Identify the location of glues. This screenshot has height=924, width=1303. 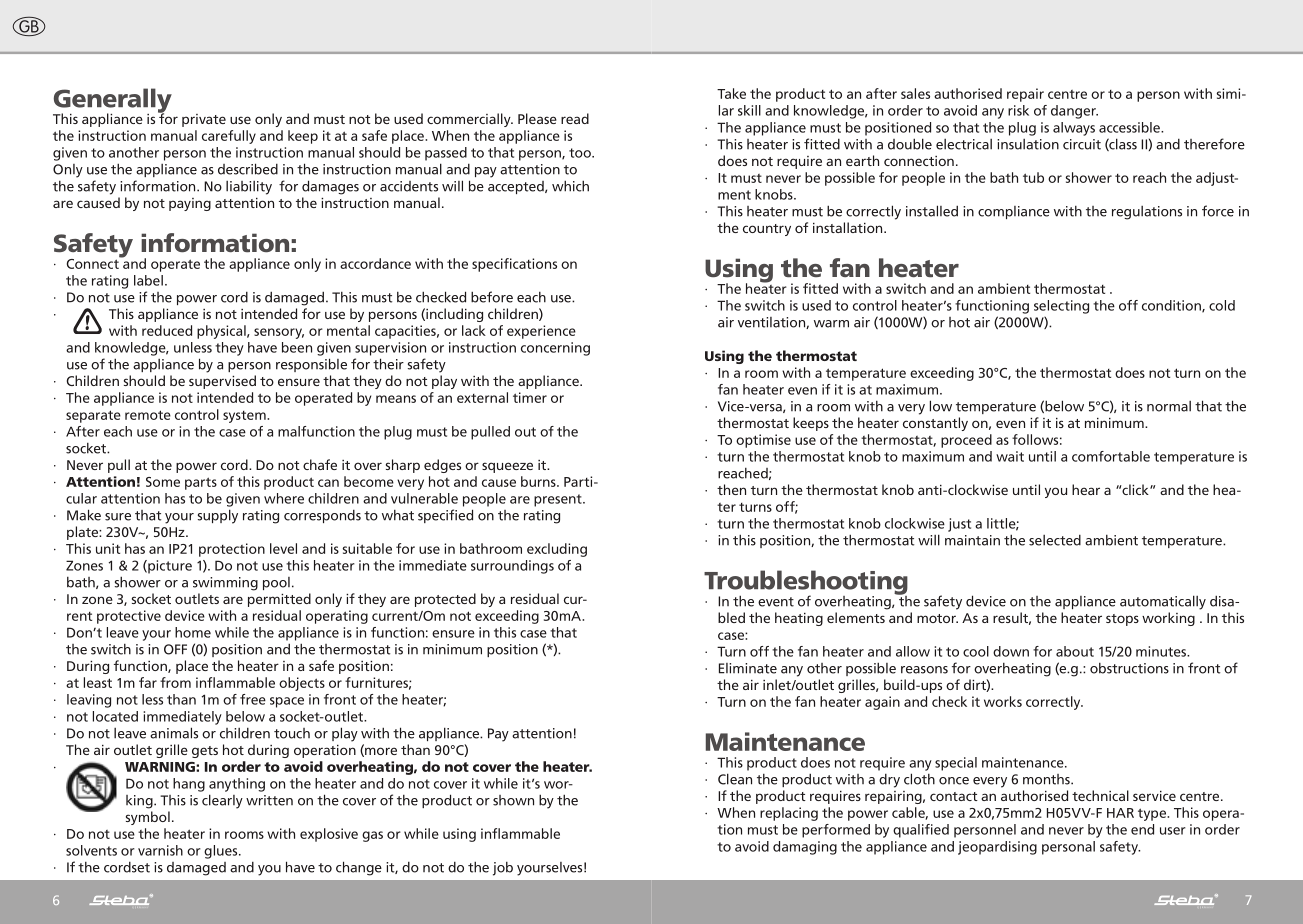
(222, 852).
